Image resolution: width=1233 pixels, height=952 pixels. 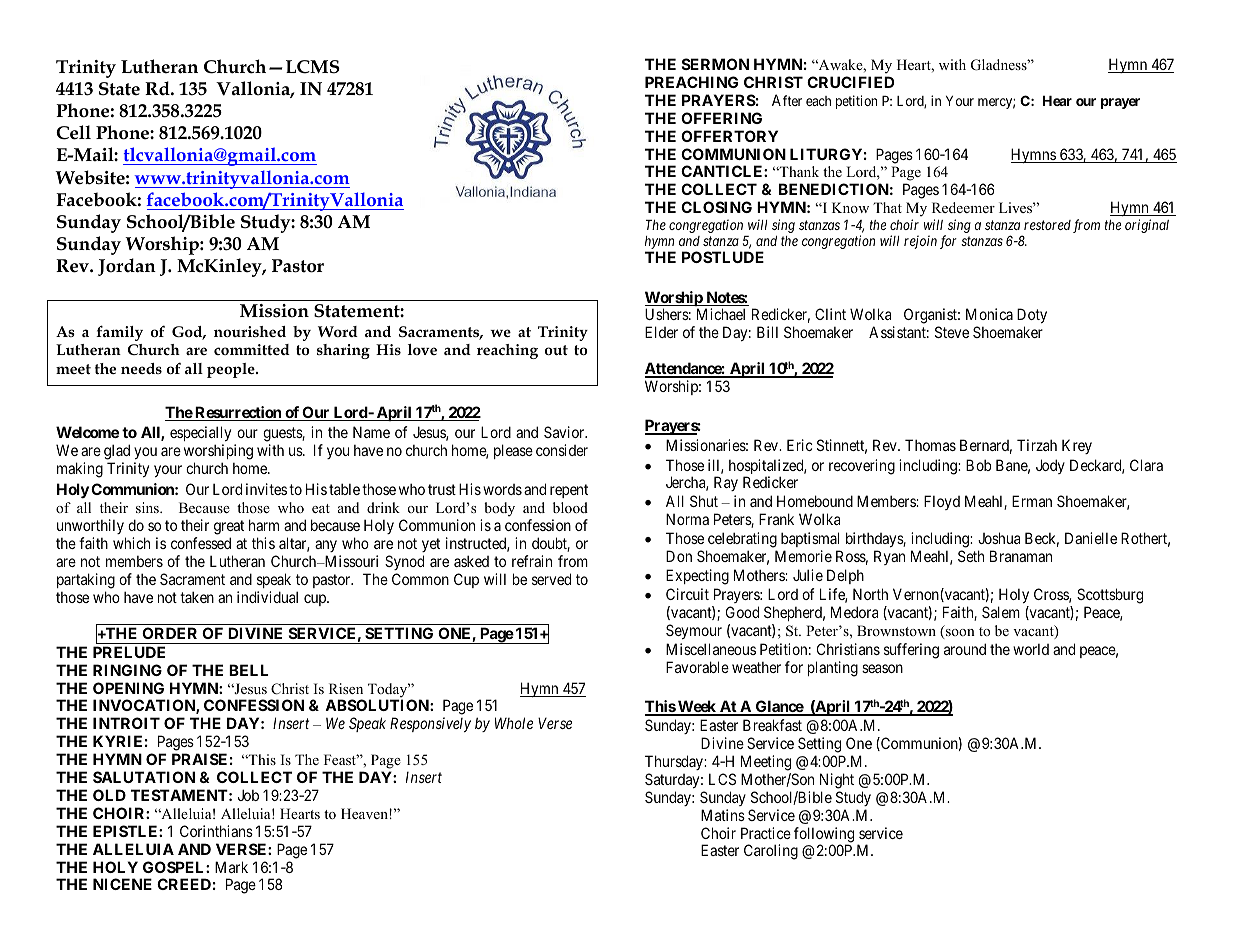 I want to click on repent, so click(x=569, y=491).
